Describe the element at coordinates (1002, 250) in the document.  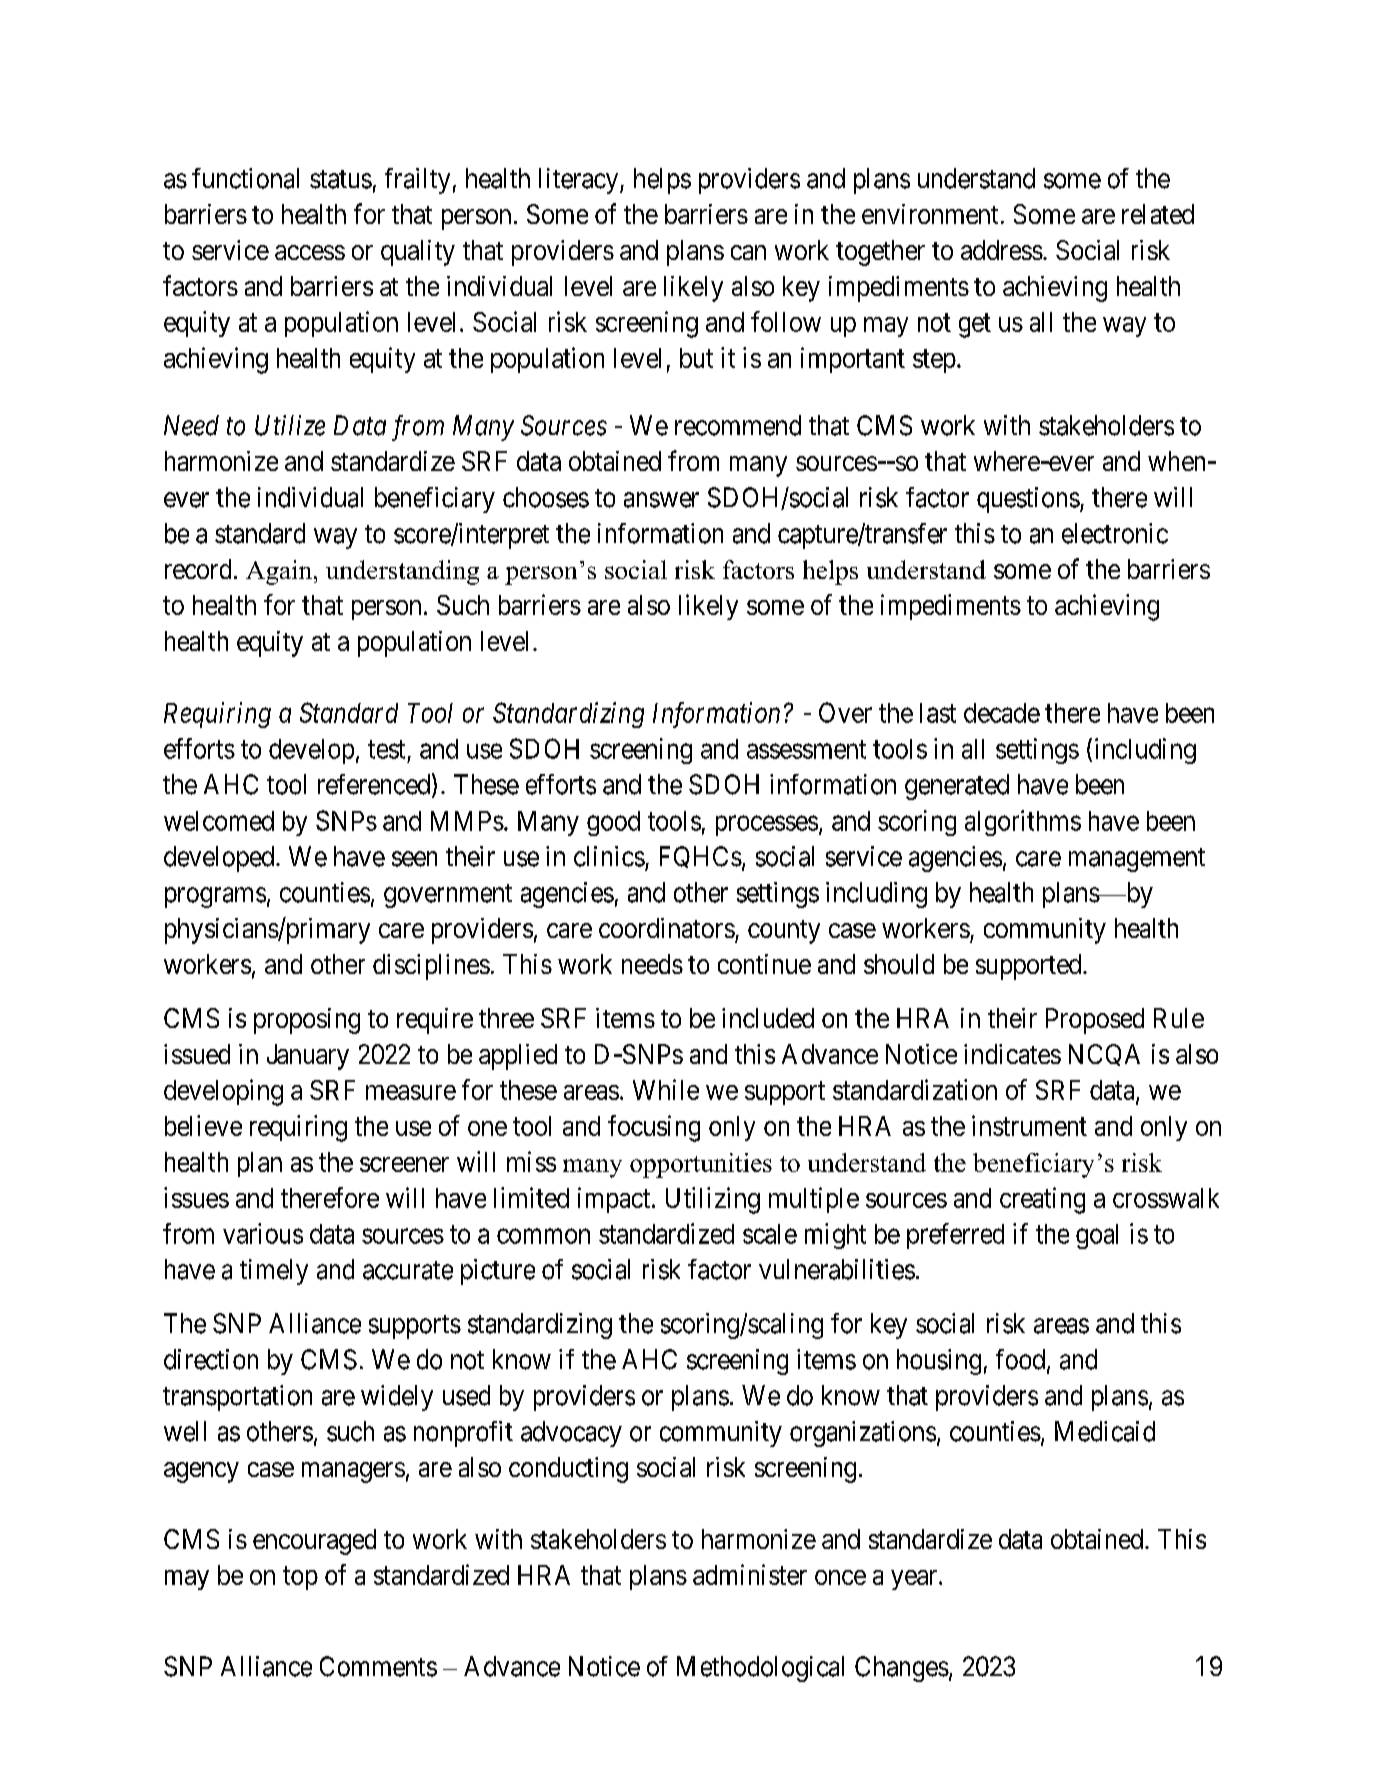
I see `address` at that location.
